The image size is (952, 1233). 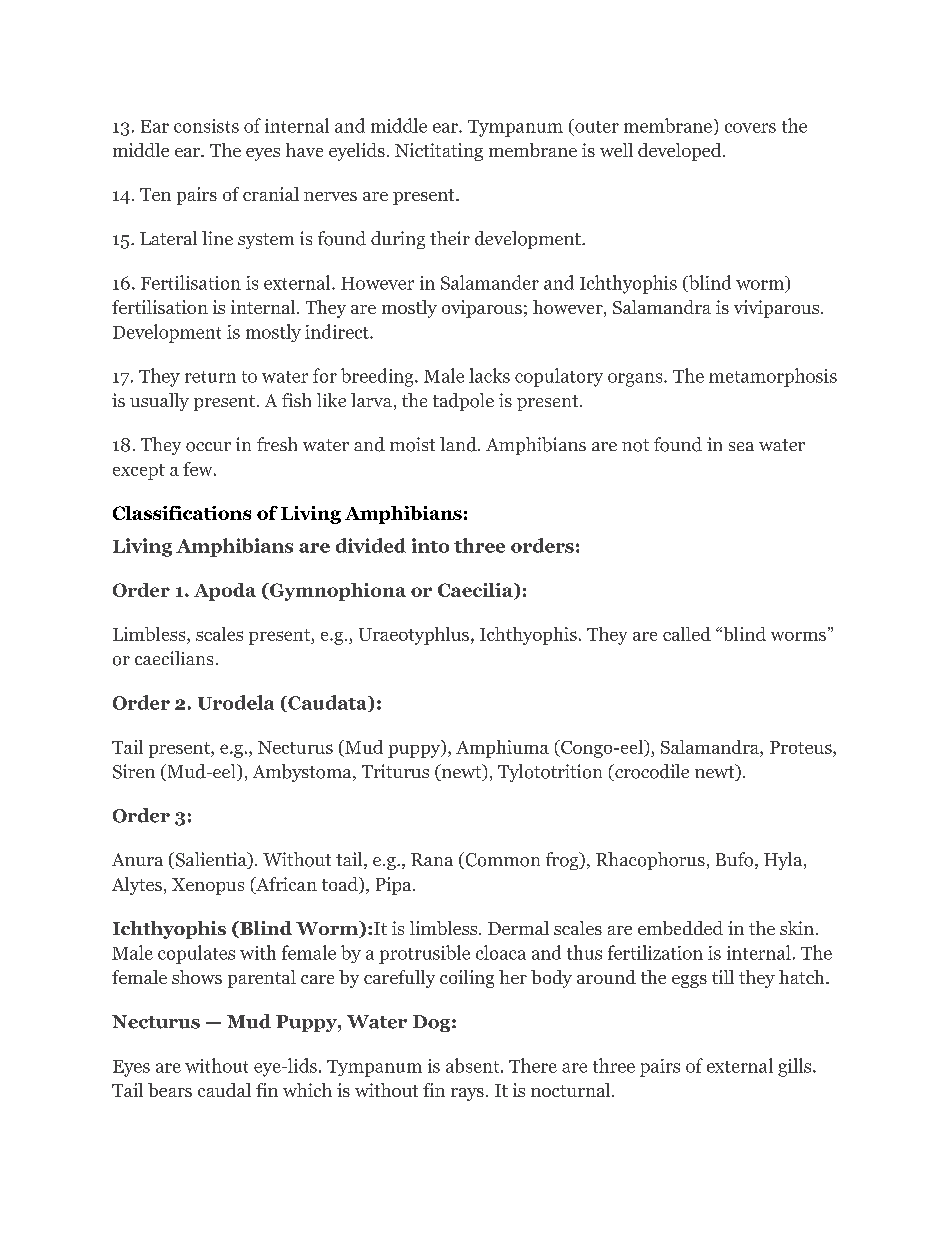 I want to click on land, so click(x=459, y=444).
